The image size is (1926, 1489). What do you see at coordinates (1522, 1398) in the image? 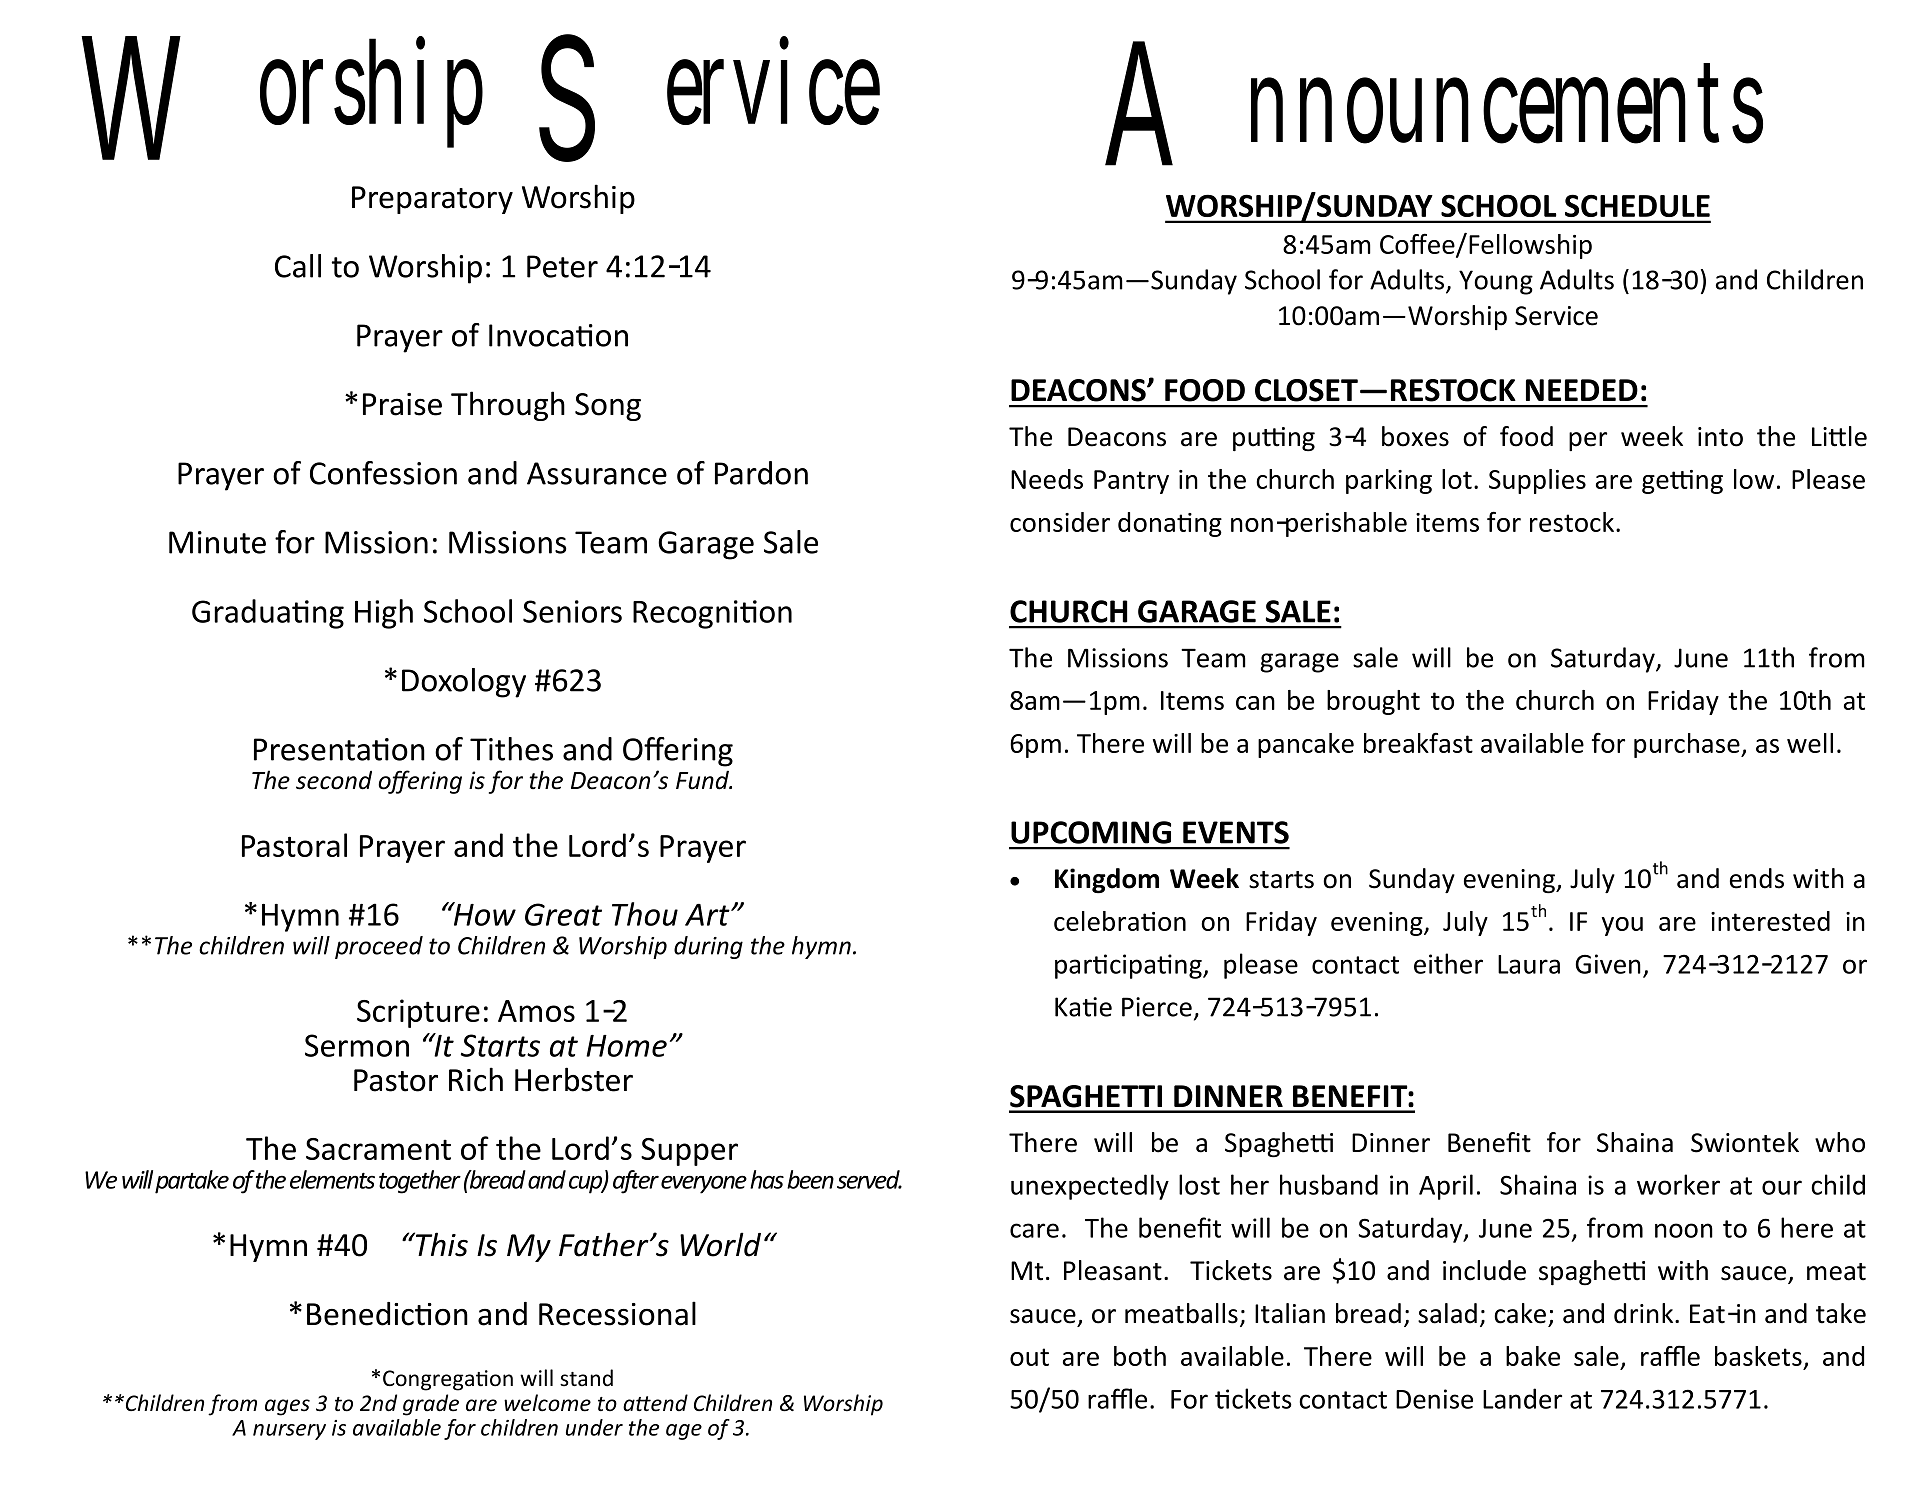
I see `Lander` at bounding box center [1522, 1398].
